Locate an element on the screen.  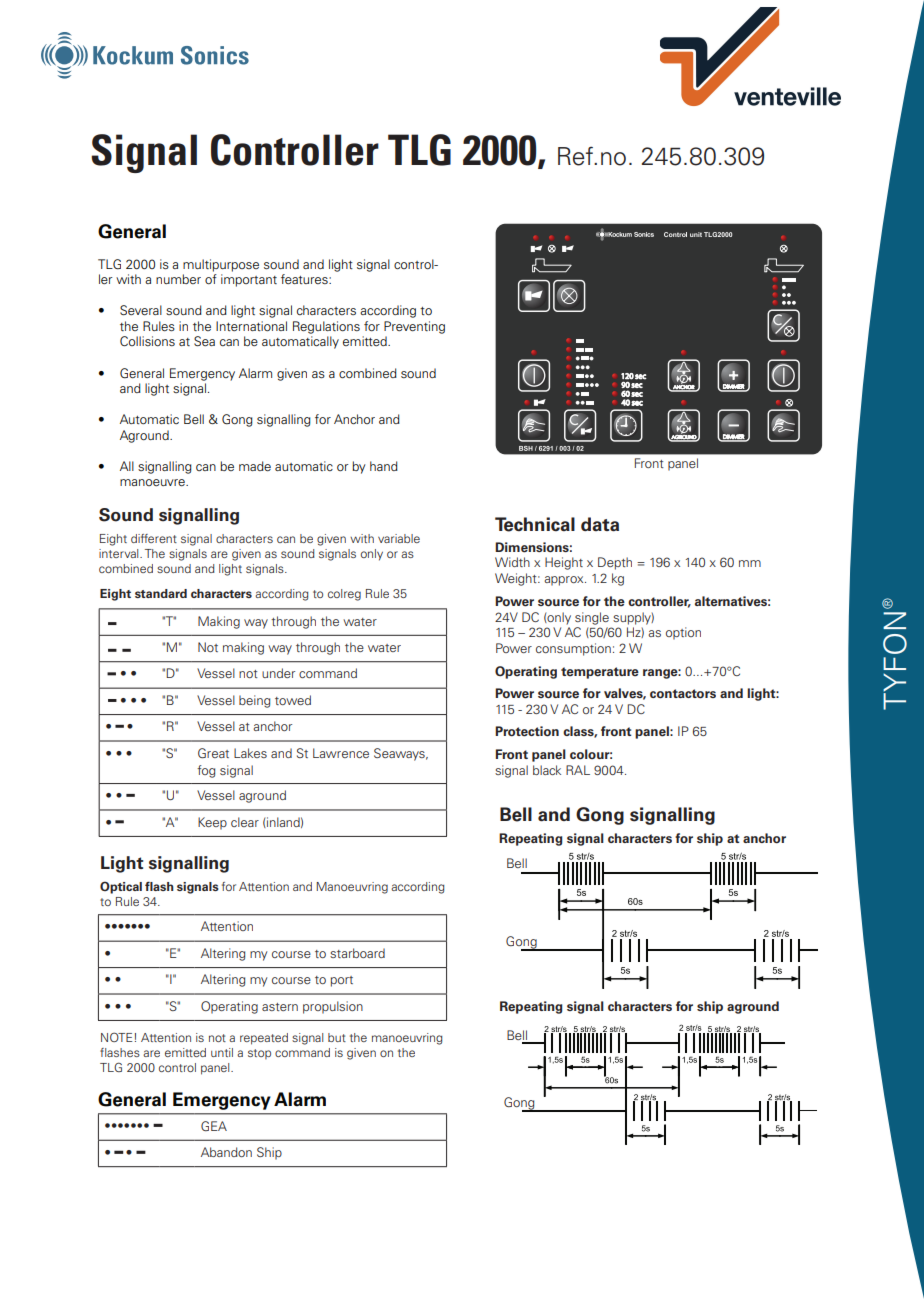
Lawrence is located at coordinates (341, 753).
